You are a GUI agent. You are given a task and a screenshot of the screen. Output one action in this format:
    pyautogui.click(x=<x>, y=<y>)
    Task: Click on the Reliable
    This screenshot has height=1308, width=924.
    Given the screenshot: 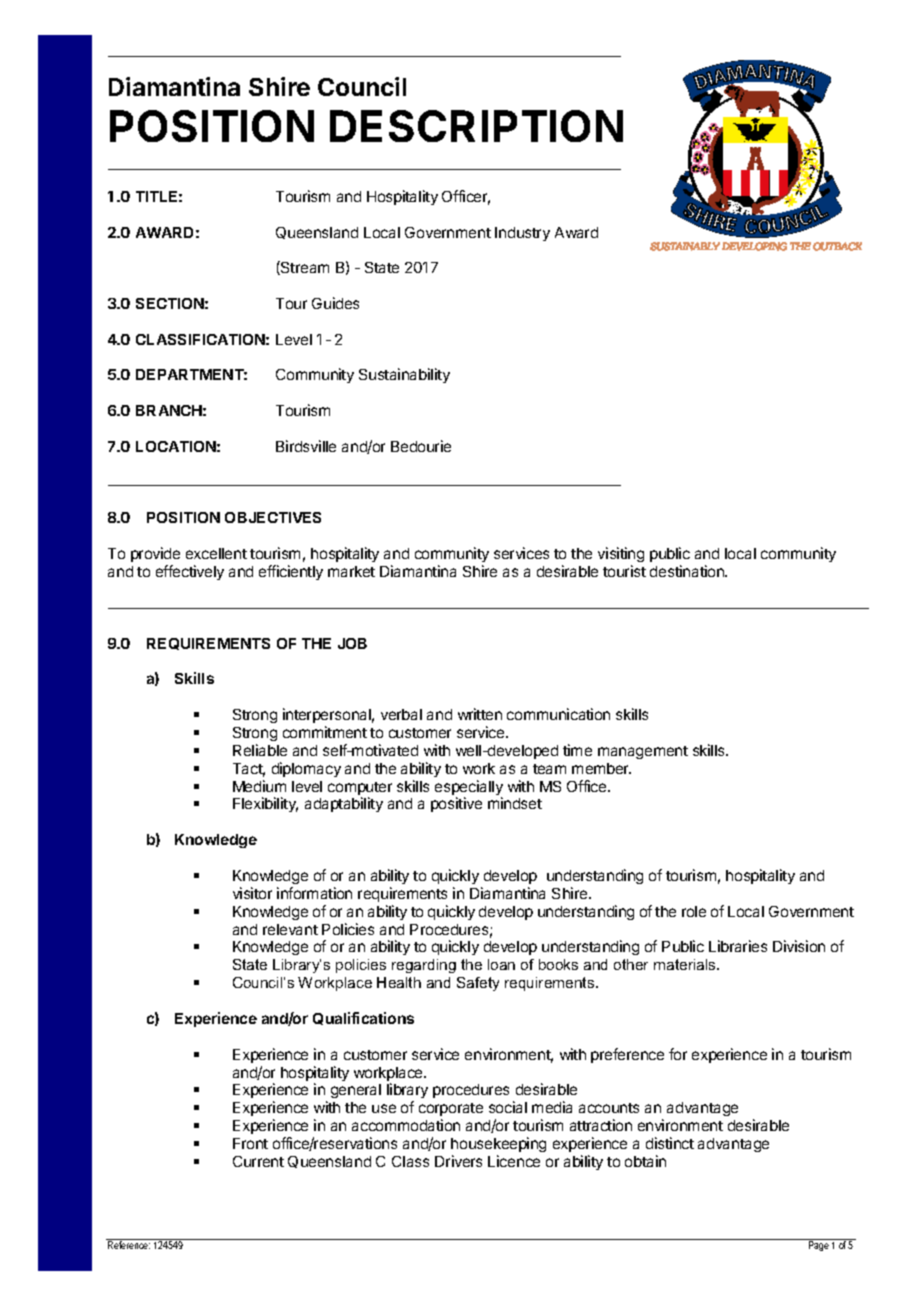 What is the action you would take?
    pyautogui.click(x=260, y=750)
